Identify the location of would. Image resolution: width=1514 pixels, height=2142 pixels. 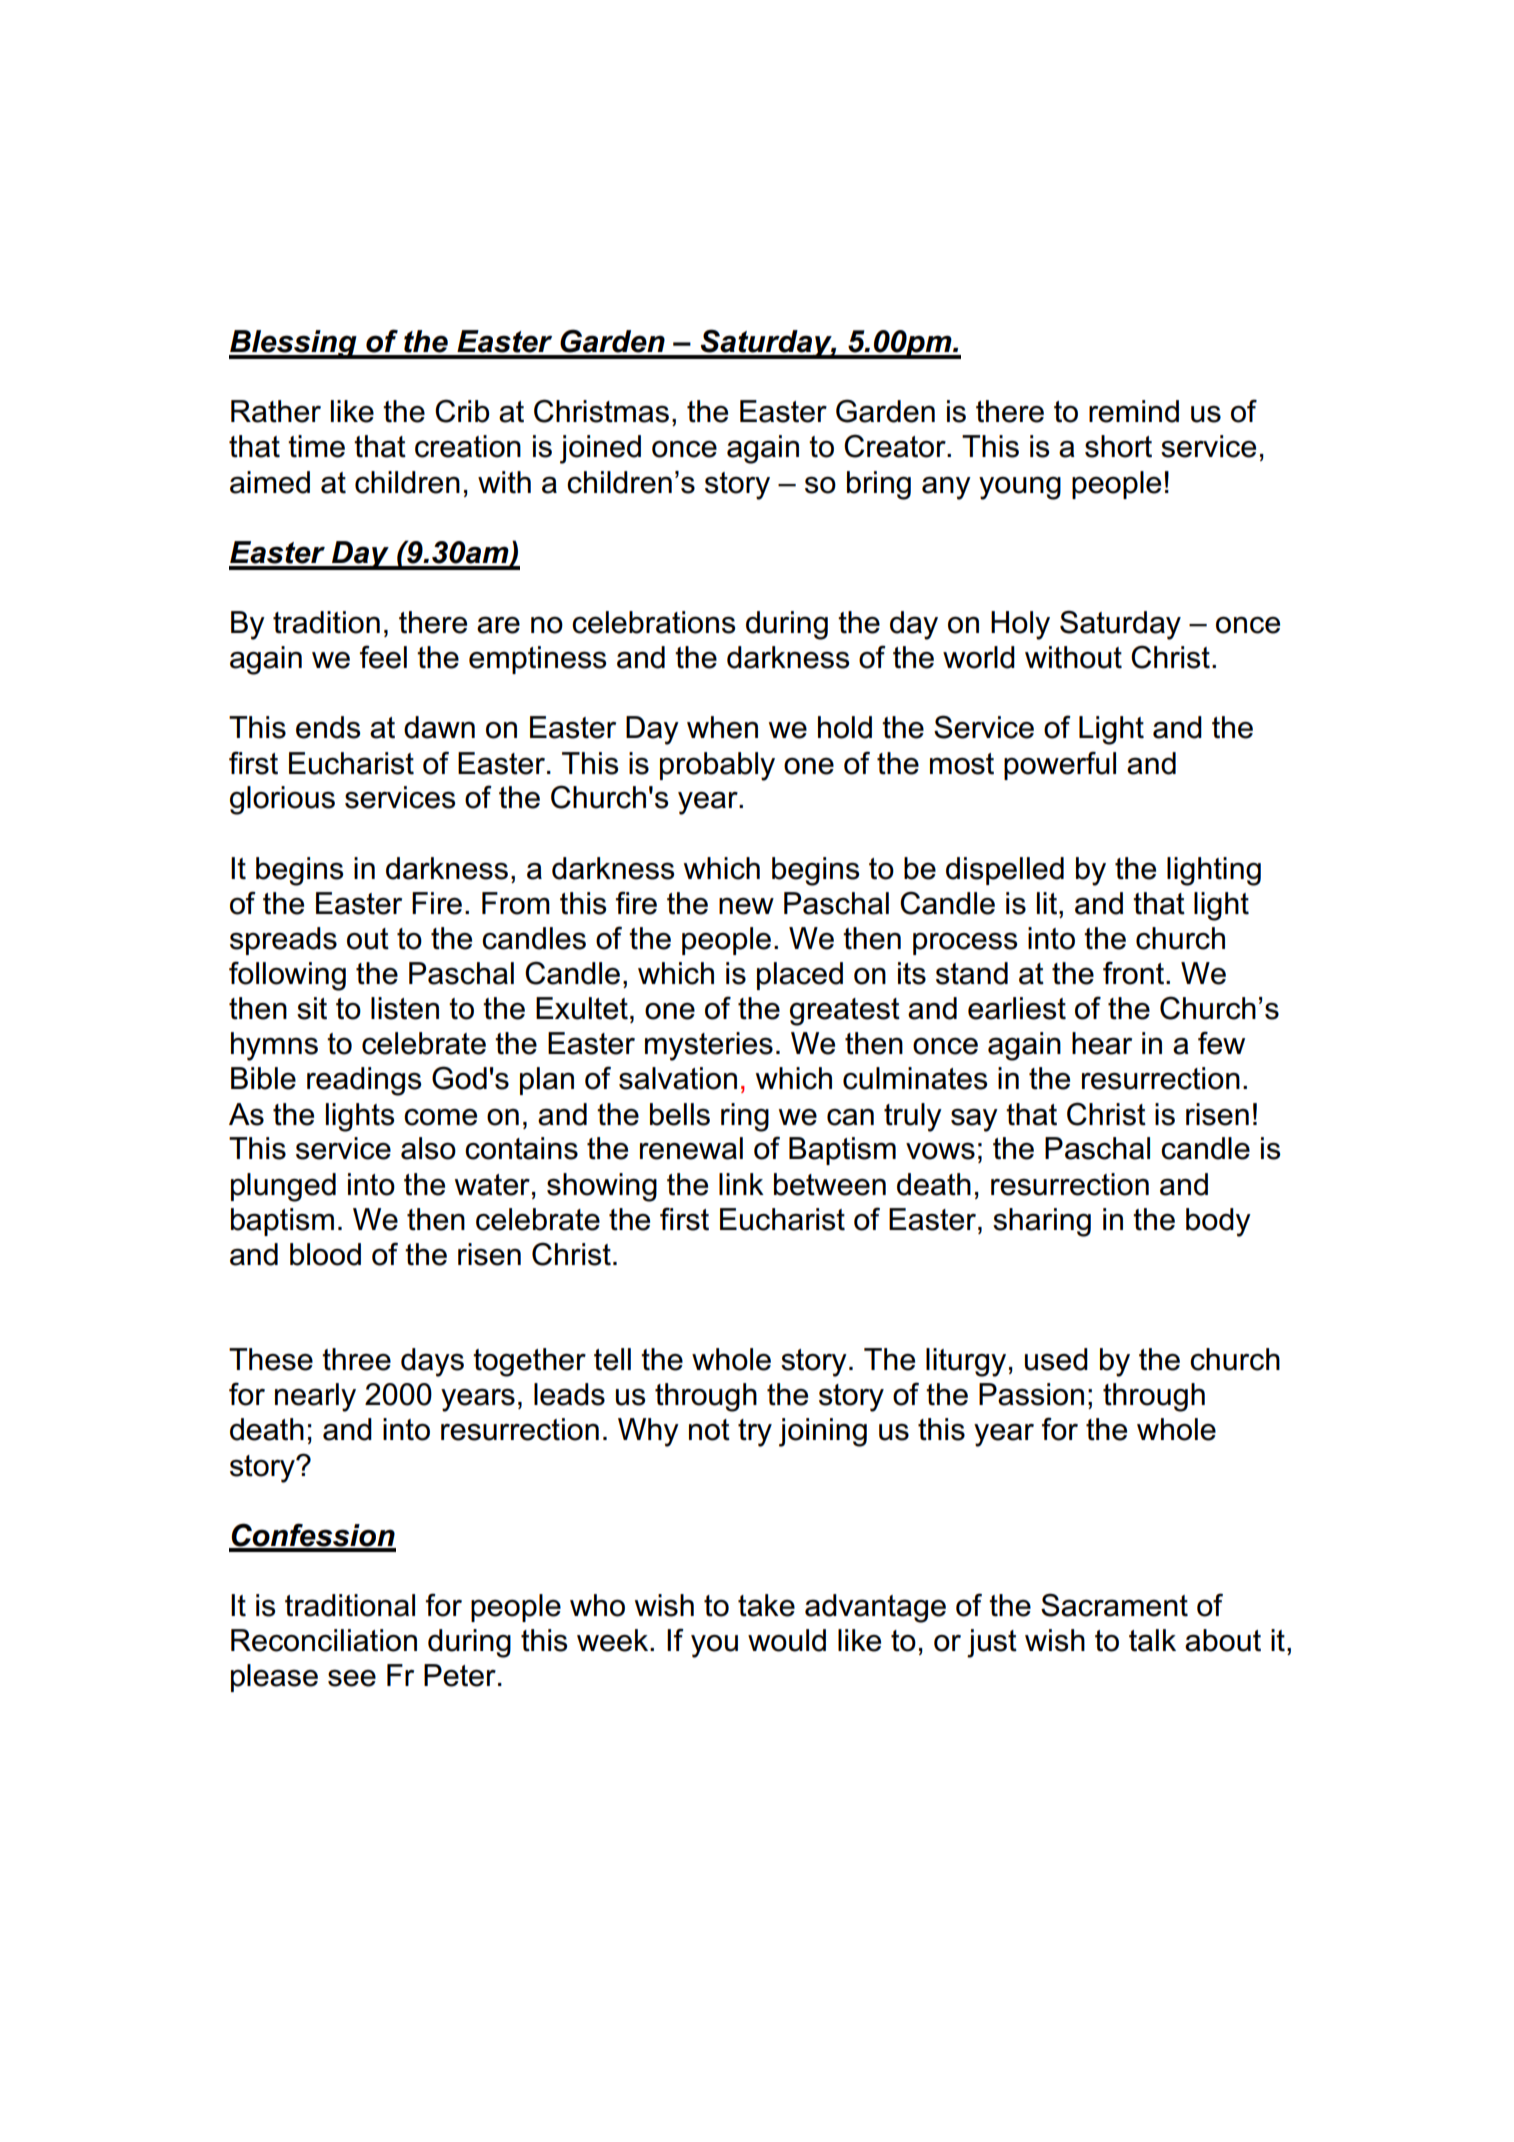
(787, 1640).
